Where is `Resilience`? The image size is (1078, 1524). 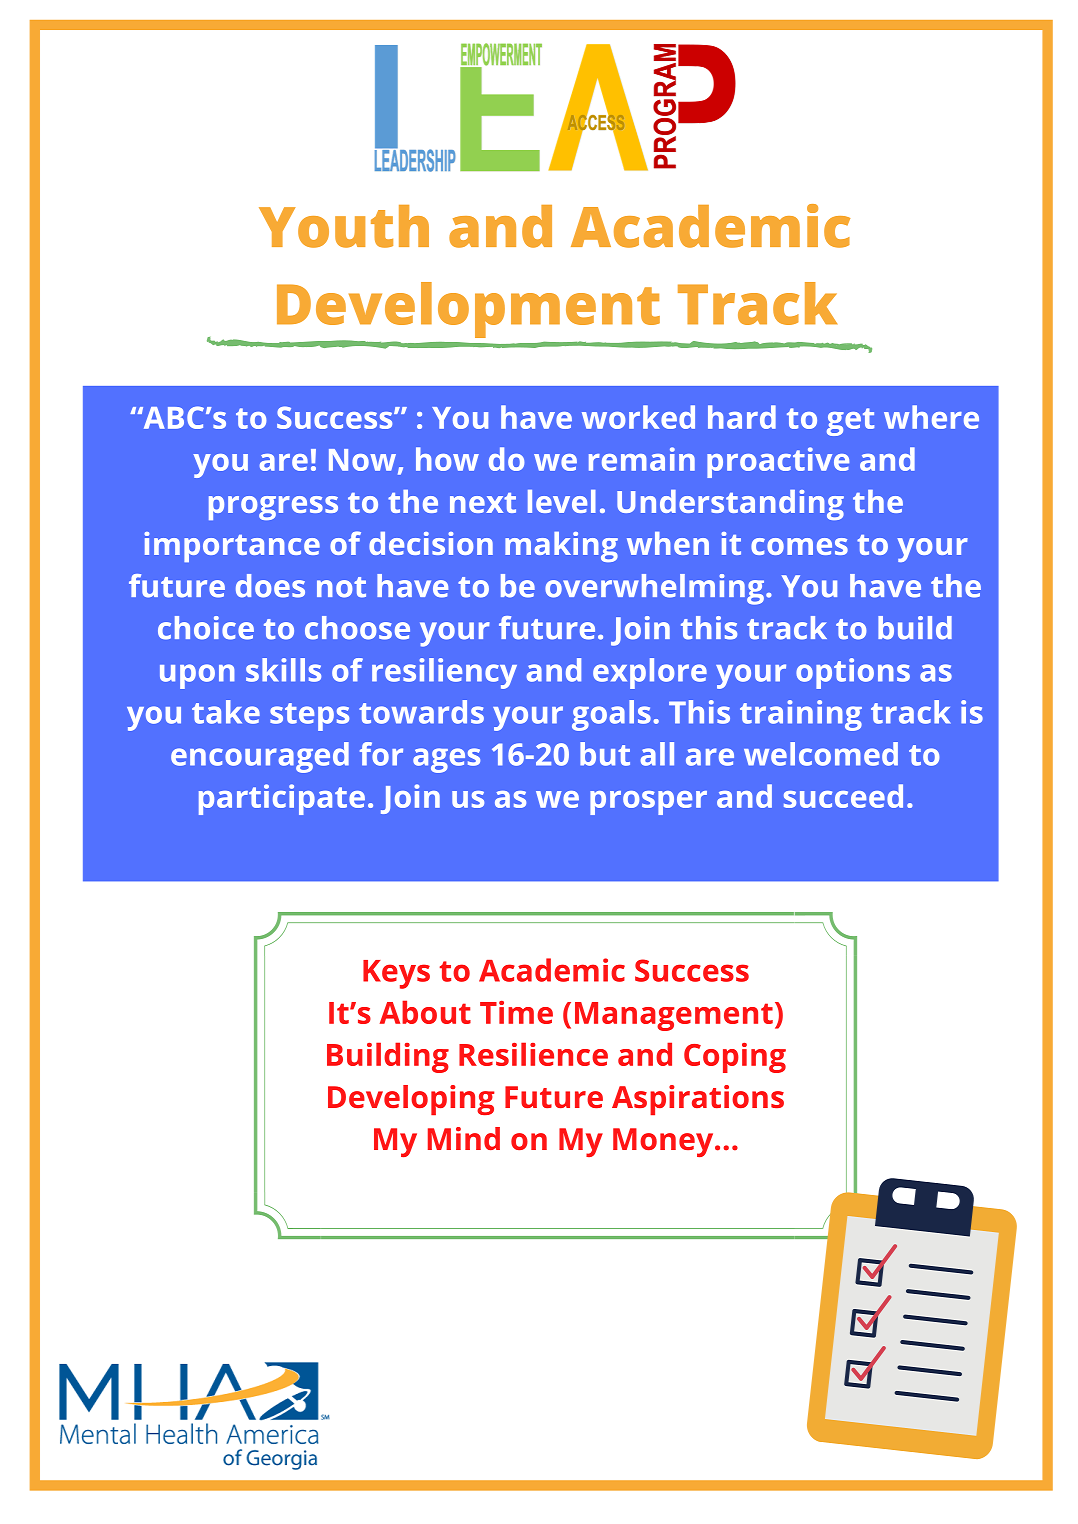 Resilience is located at coordinates (533, 1054).
